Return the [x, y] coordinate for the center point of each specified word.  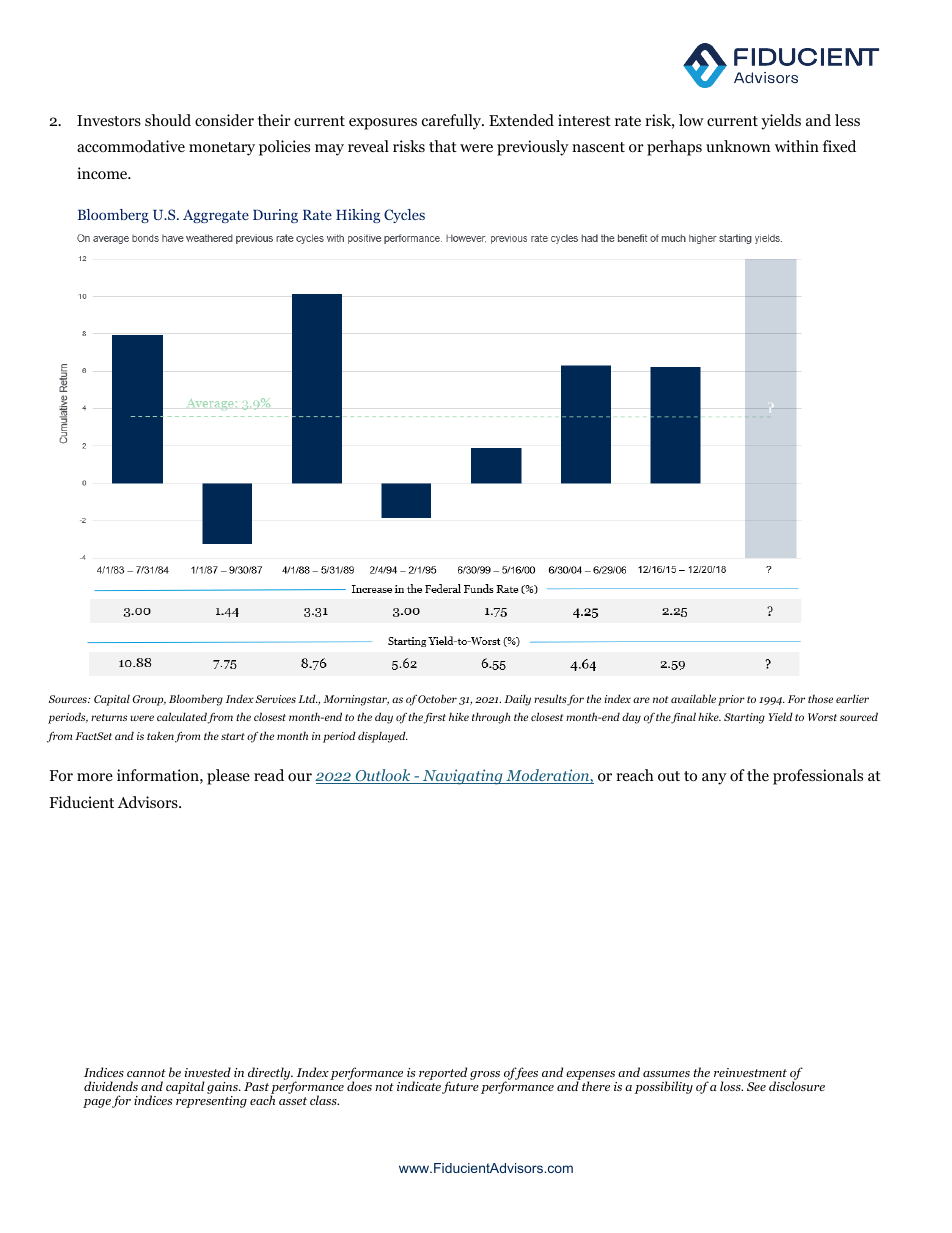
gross [485, 1075]
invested [207, 1072]
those [820, 698]
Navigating [462, 777]
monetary [222, 149]
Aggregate [216, 216]
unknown [738, 146]
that [443, 146]
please [228, 777]
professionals [818, 777]
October [437, 698]
